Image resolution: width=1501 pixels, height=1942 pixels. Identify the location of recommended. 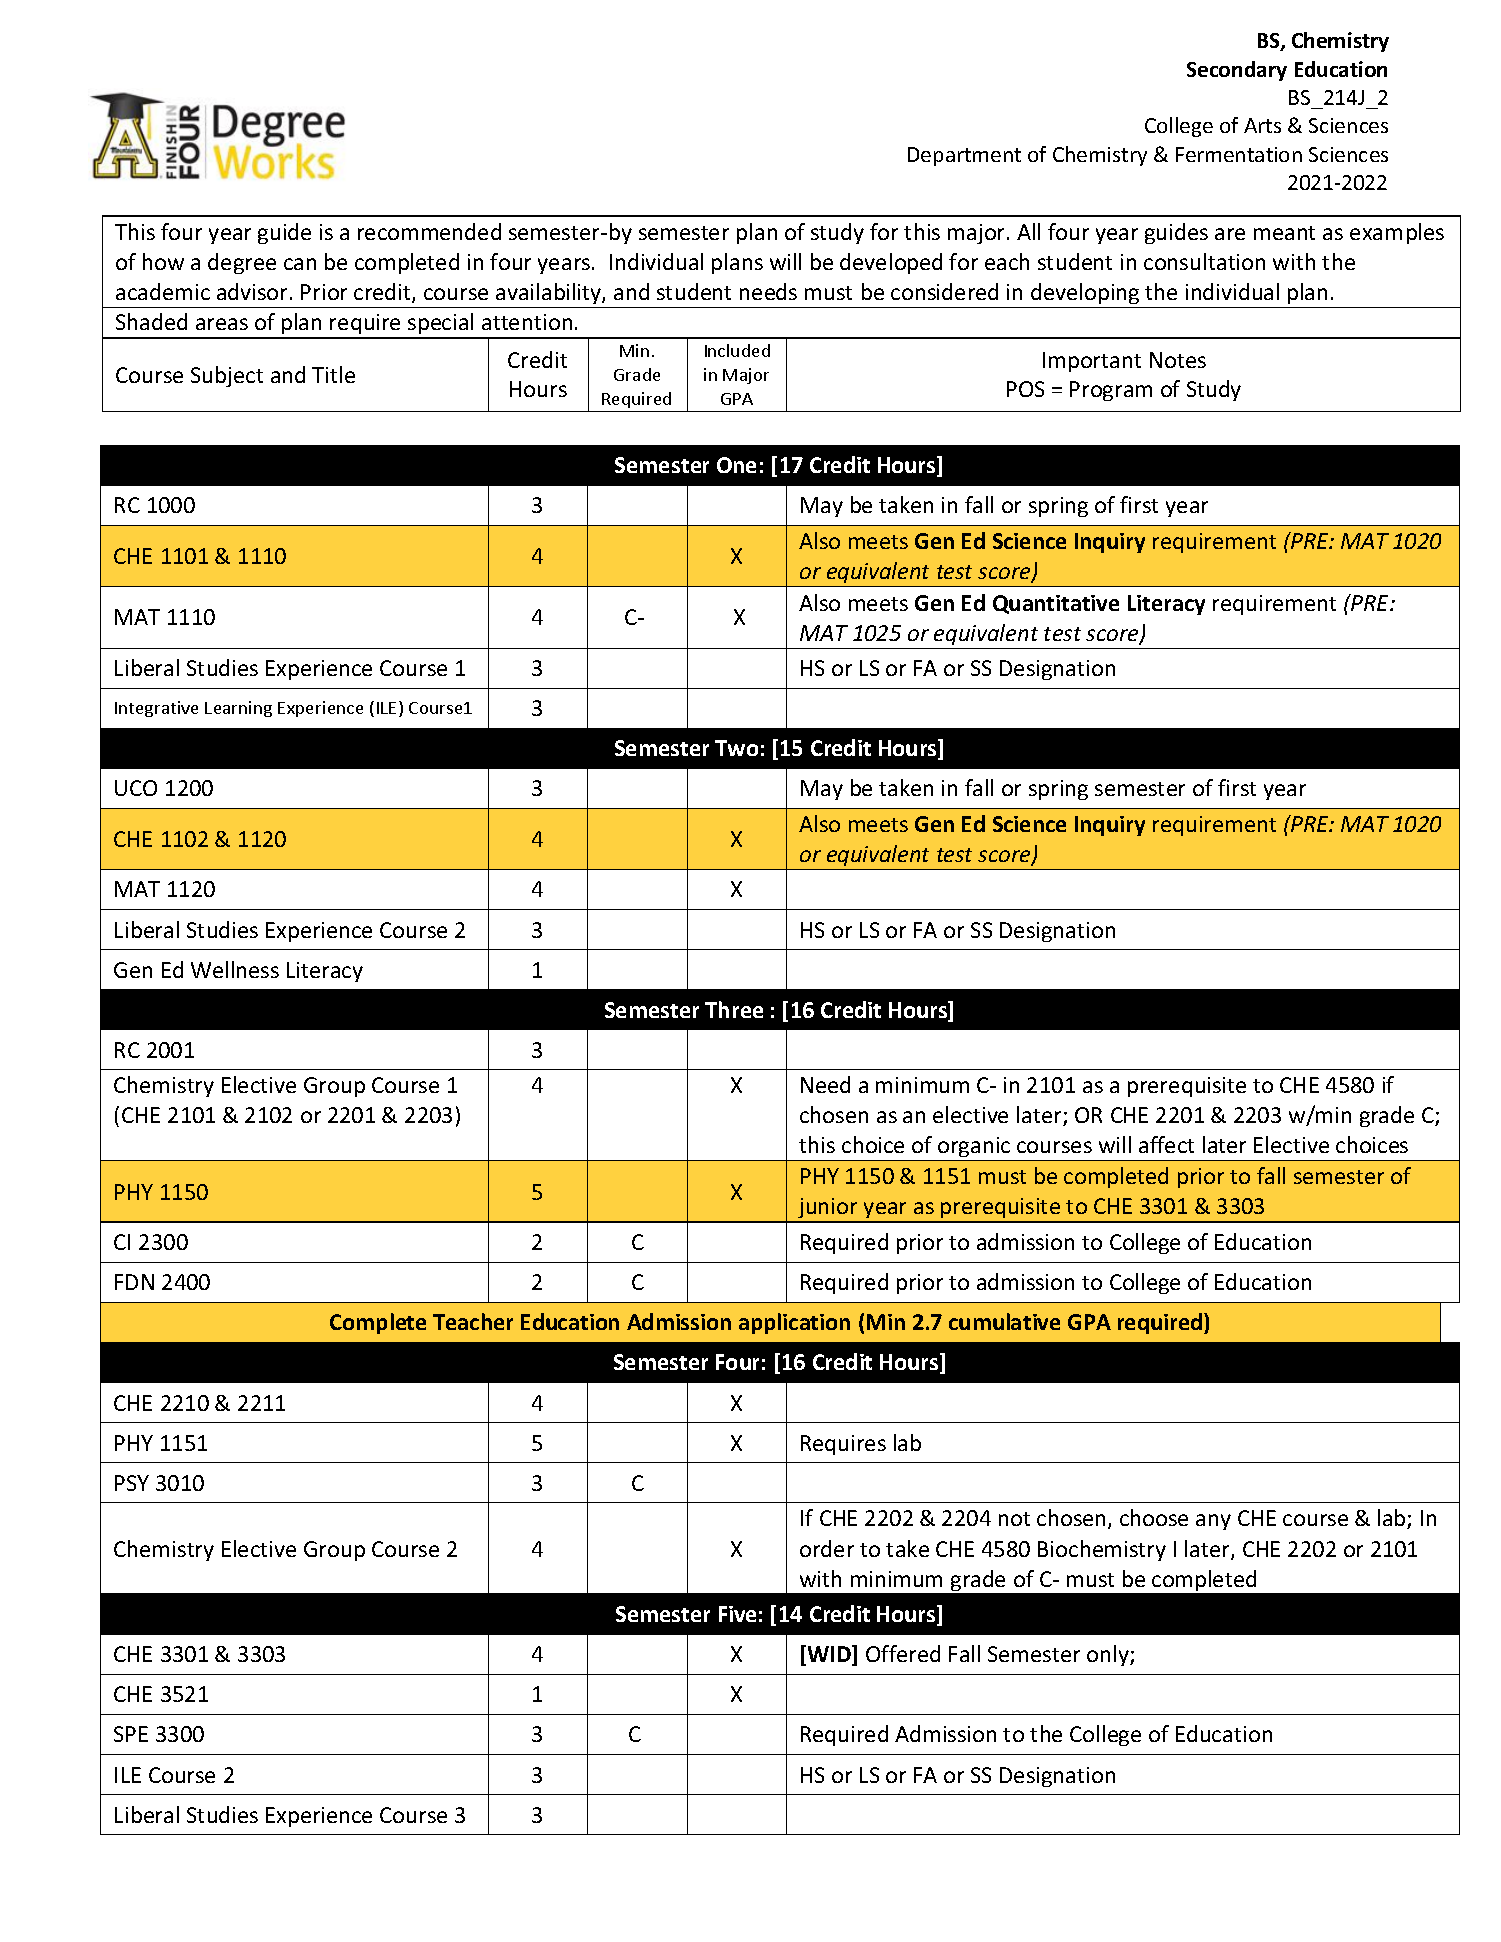
(429, 231).
